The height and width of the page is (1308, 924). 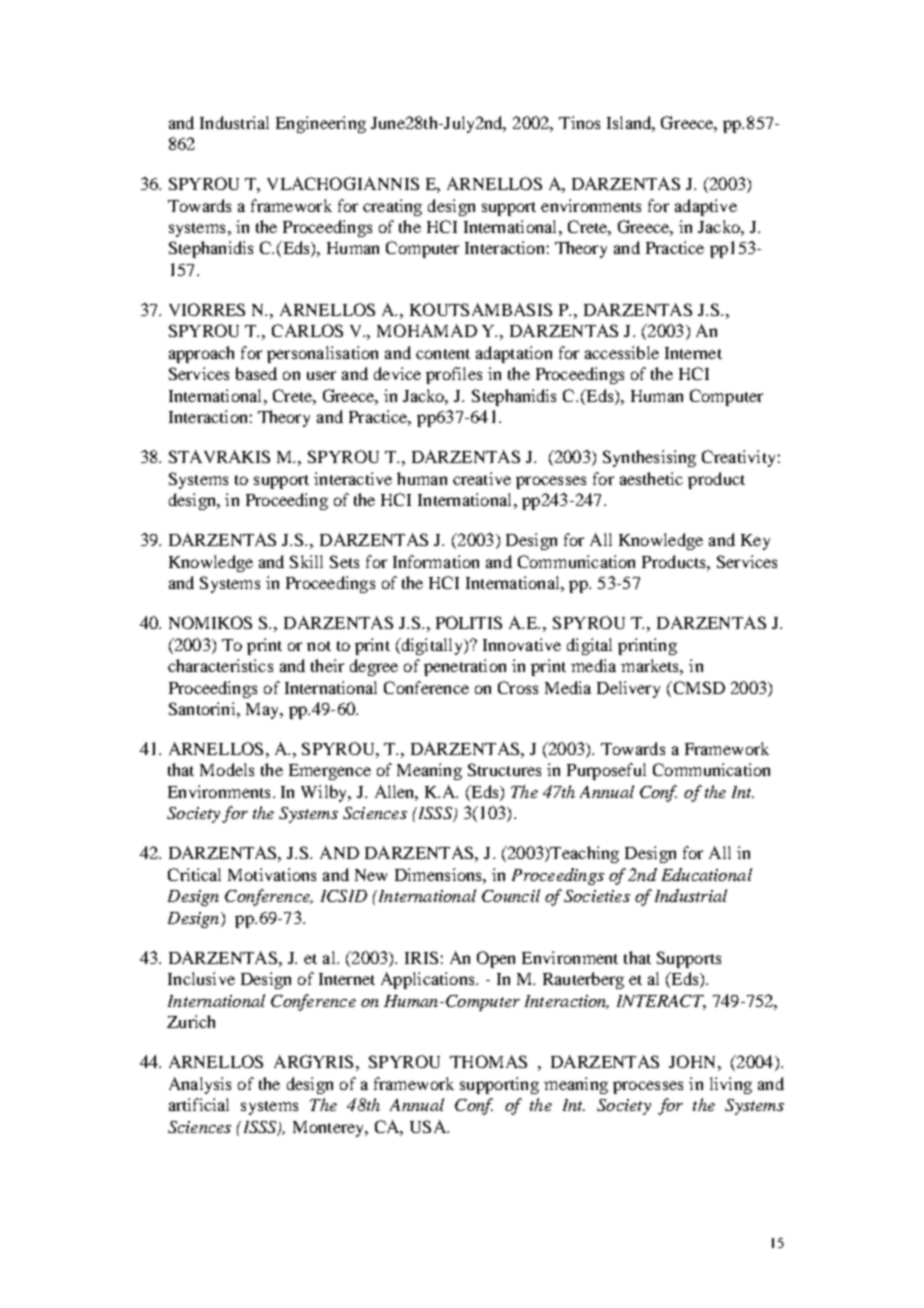 What do you see at coordinates (731, 1085) in the page?
I see `living` at bounding box center [731, 1085].
